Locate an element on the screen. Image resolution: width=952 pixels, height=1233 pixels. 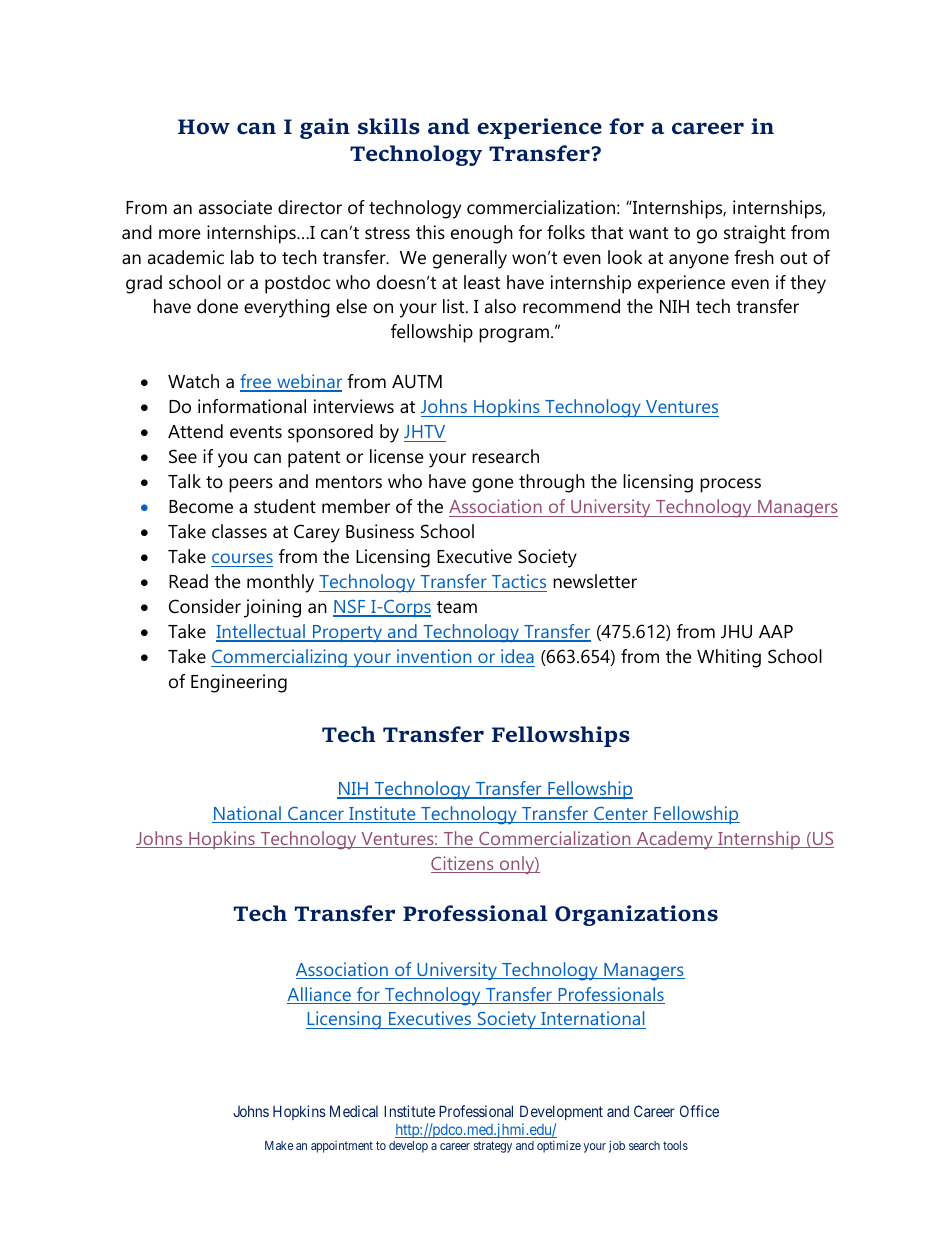
idea is located at coordinates (517, 658).
